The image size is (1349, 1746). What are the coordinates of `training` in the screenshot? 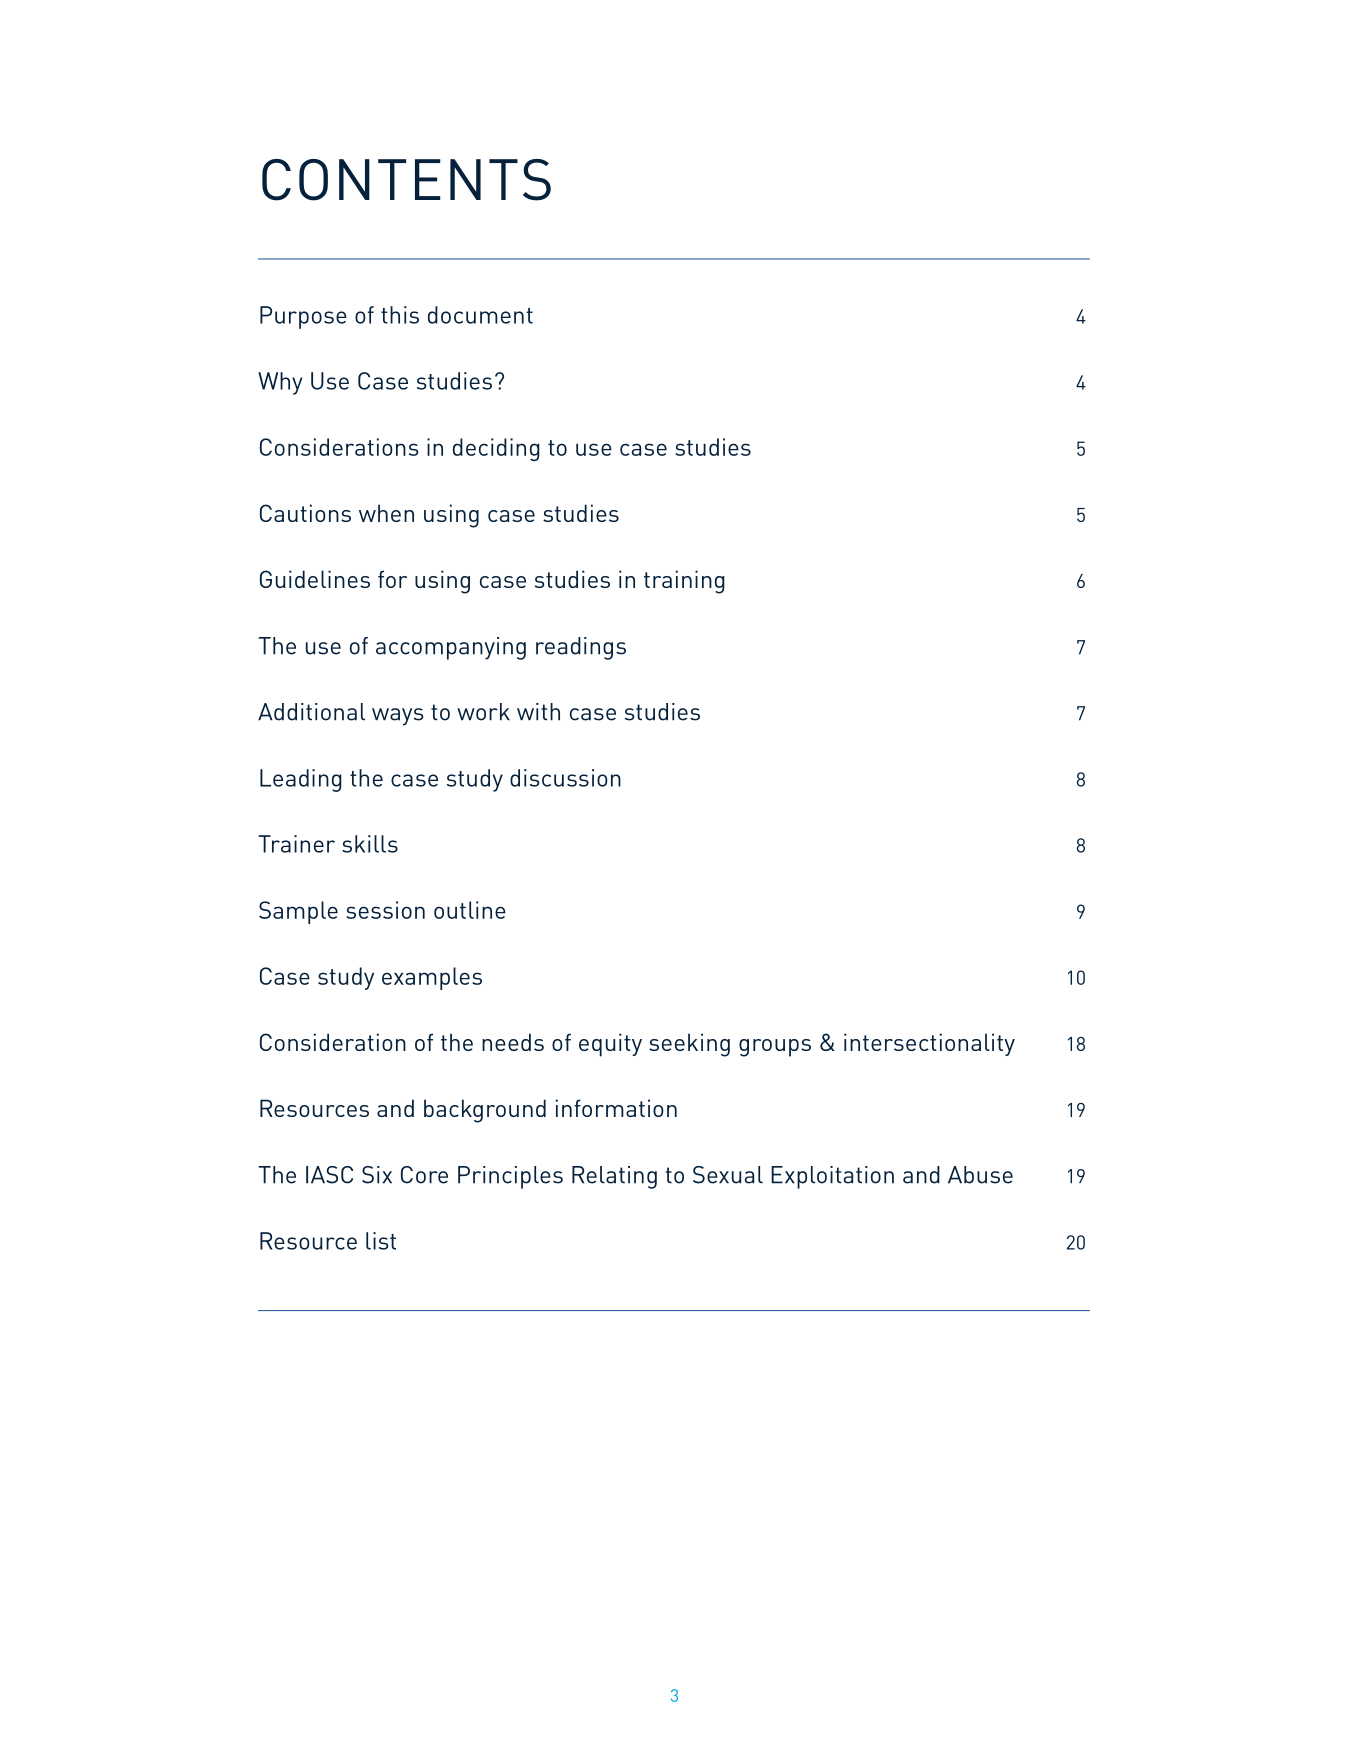 It's located at (684, 582).
